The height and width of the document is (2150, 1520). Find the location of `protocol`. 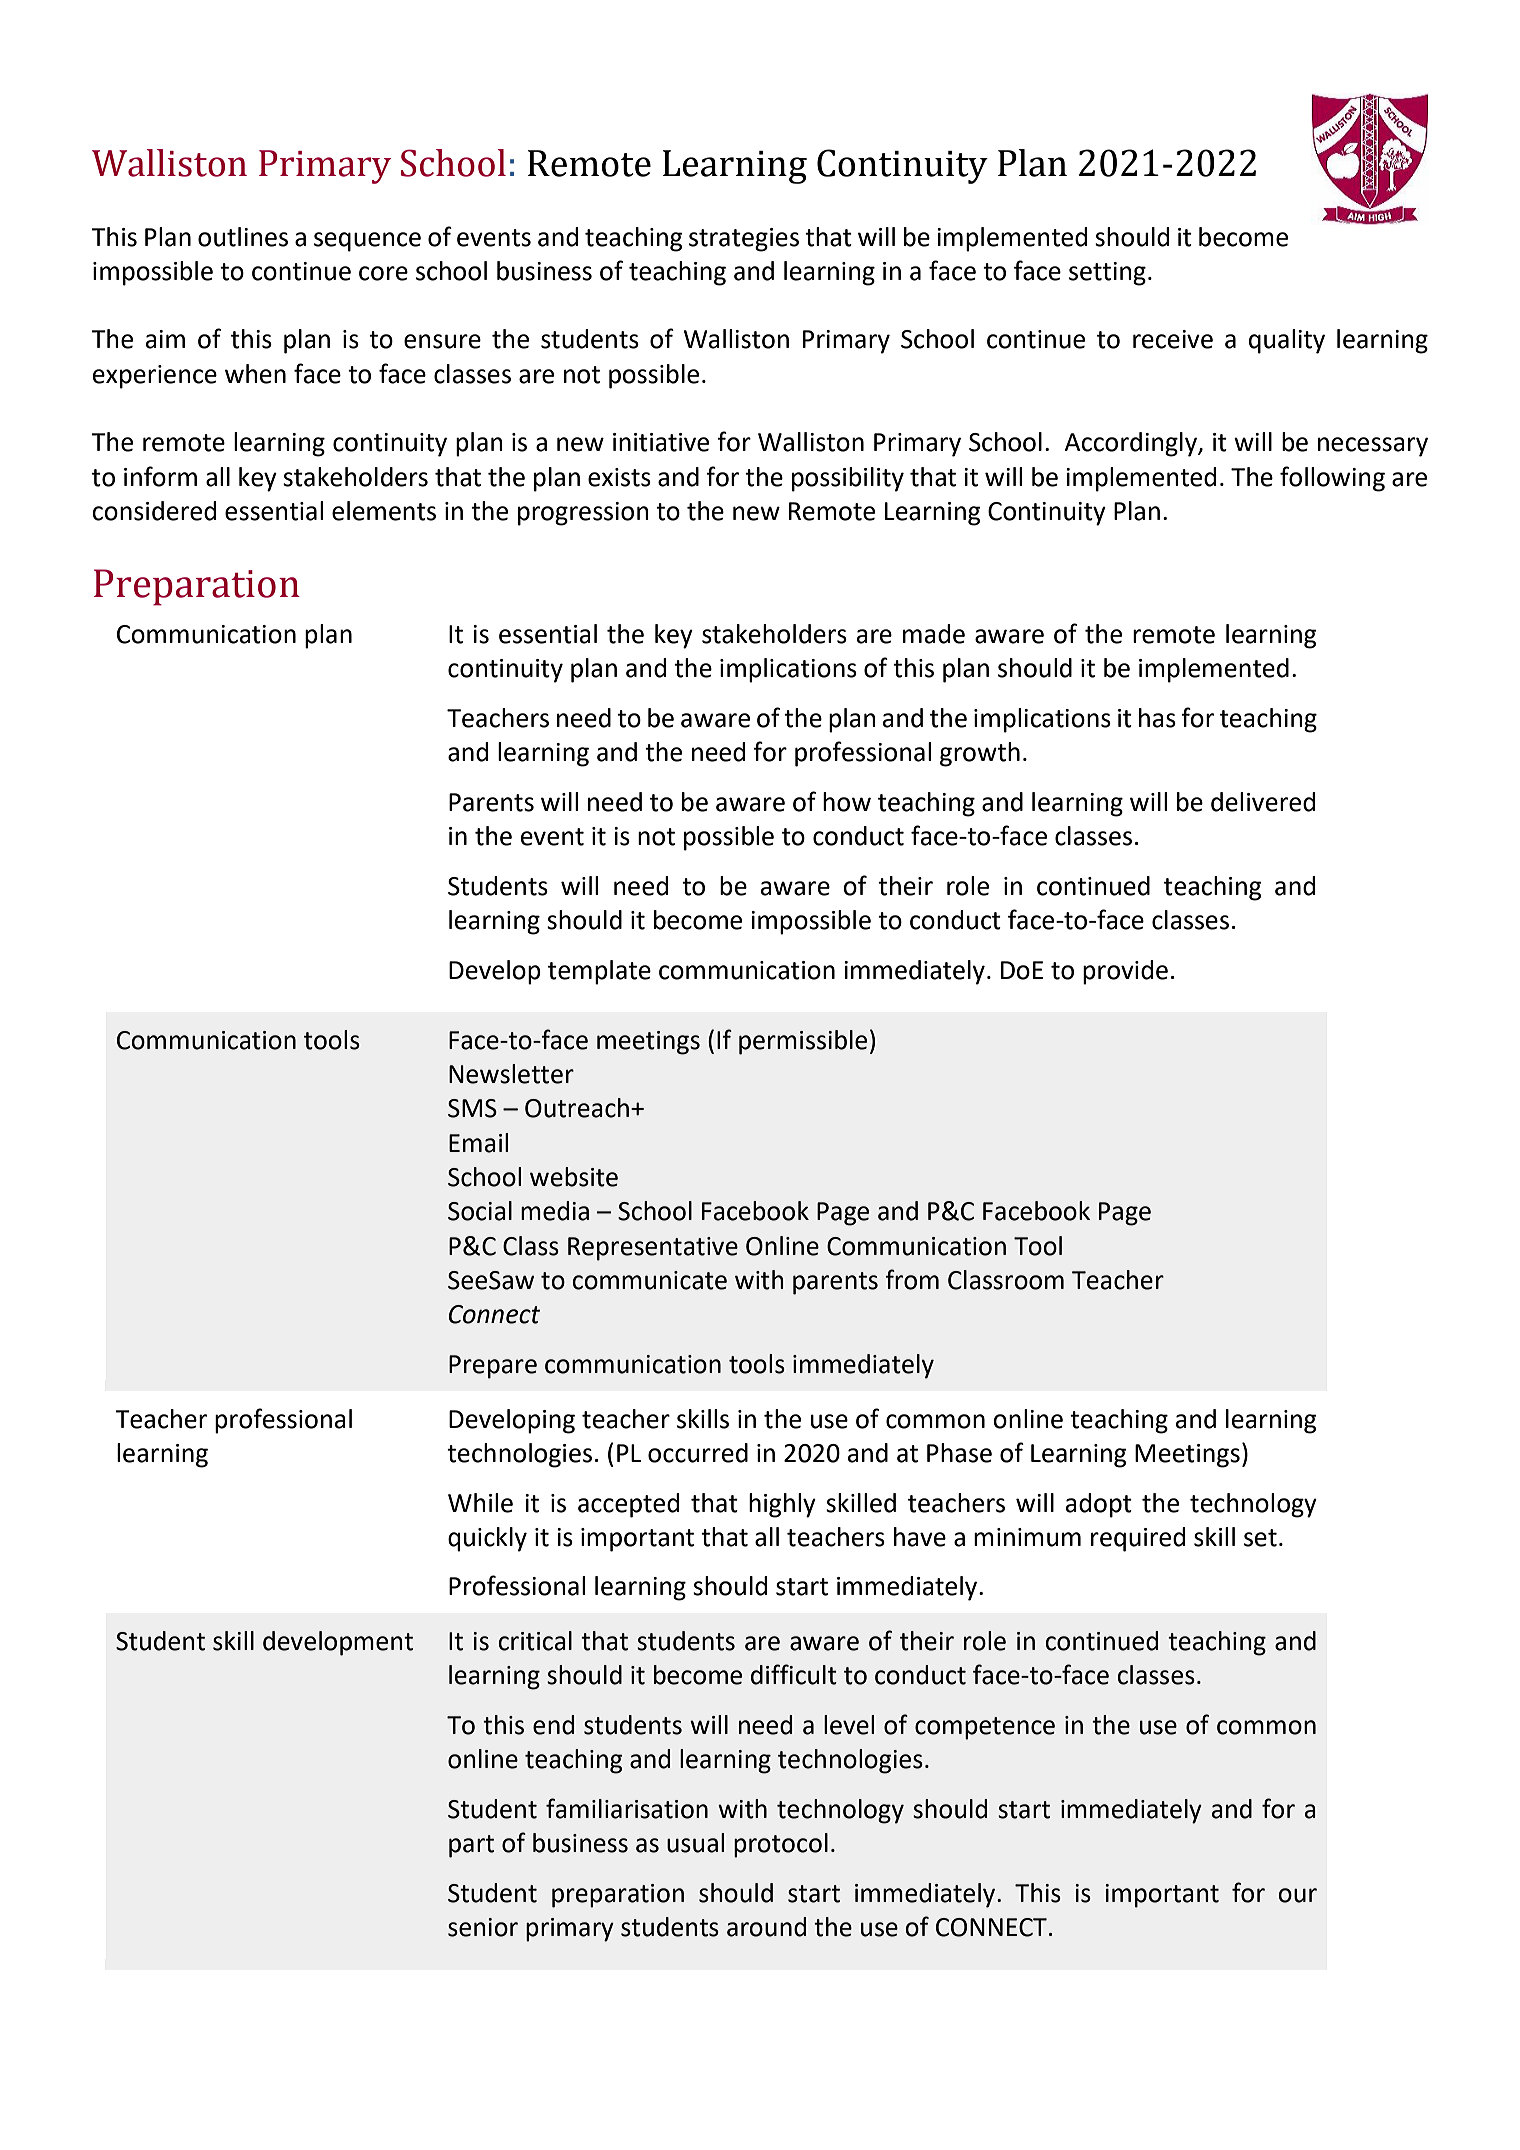

protocol is located at coordinates (781, 1845).
